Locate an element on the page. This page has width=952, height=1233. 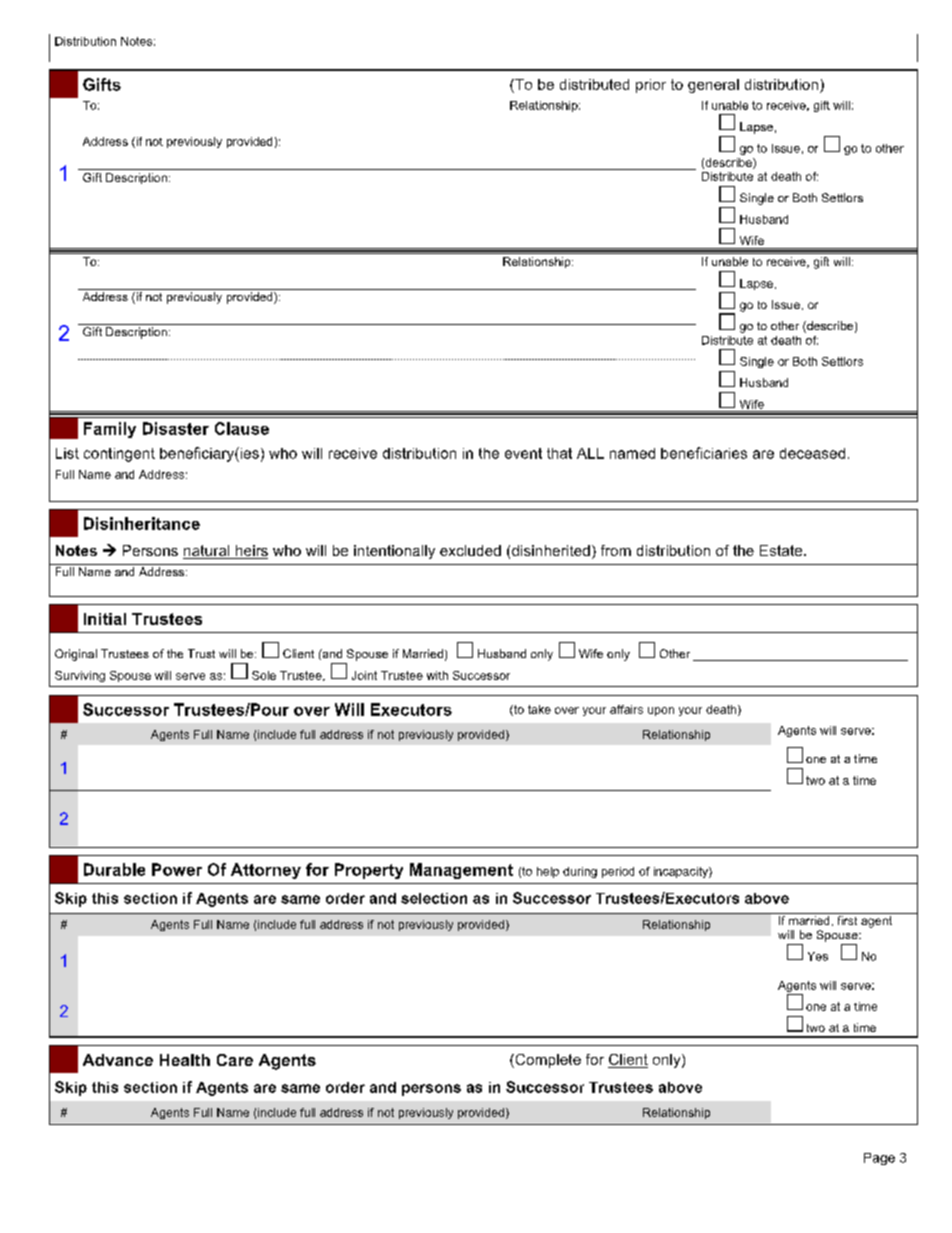
Disaster is located at coordinates (176, 428).
